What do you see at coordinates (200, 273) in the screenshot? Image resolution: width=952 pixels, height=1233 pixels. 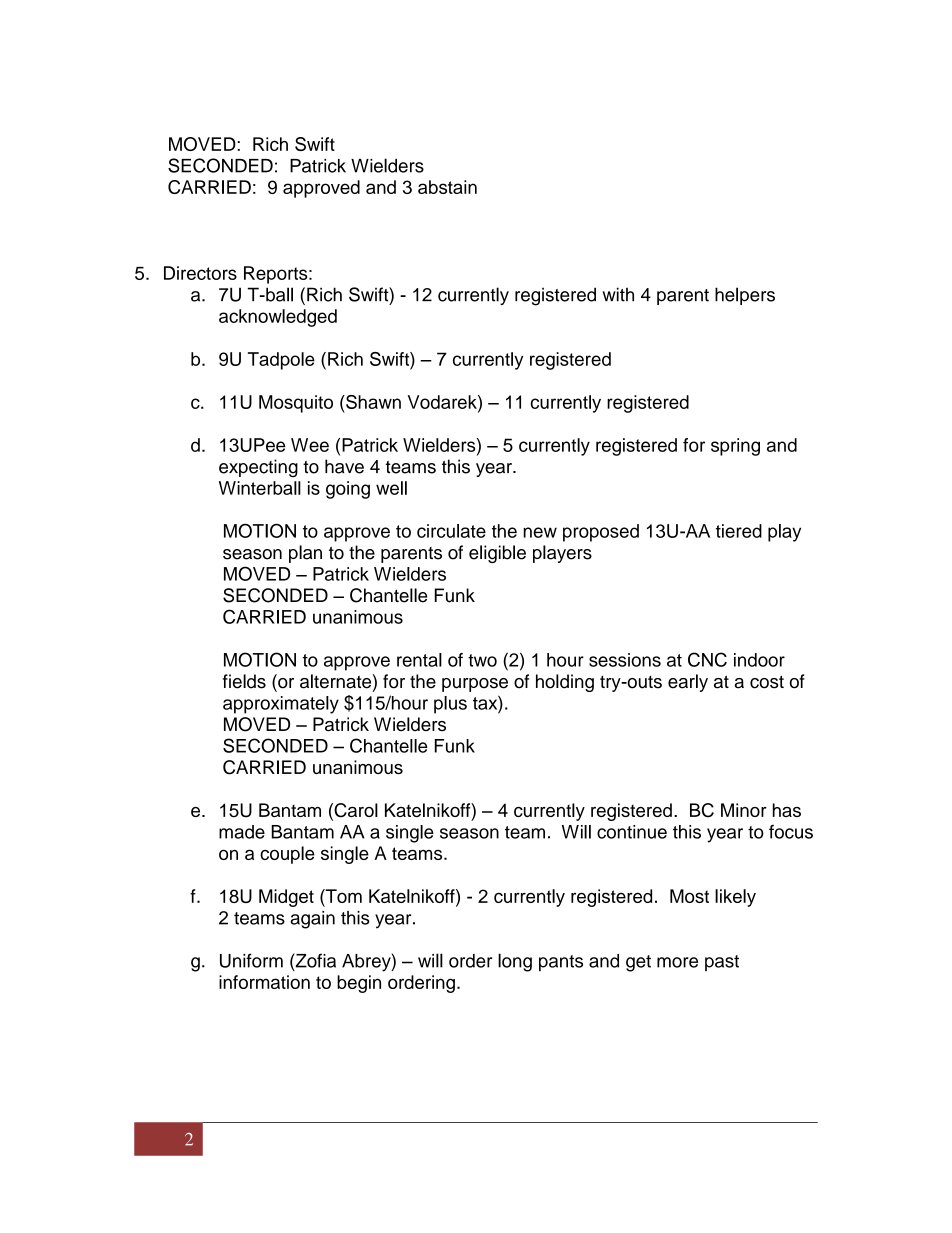 I see `Directors` at bounding box center [200, 273].
